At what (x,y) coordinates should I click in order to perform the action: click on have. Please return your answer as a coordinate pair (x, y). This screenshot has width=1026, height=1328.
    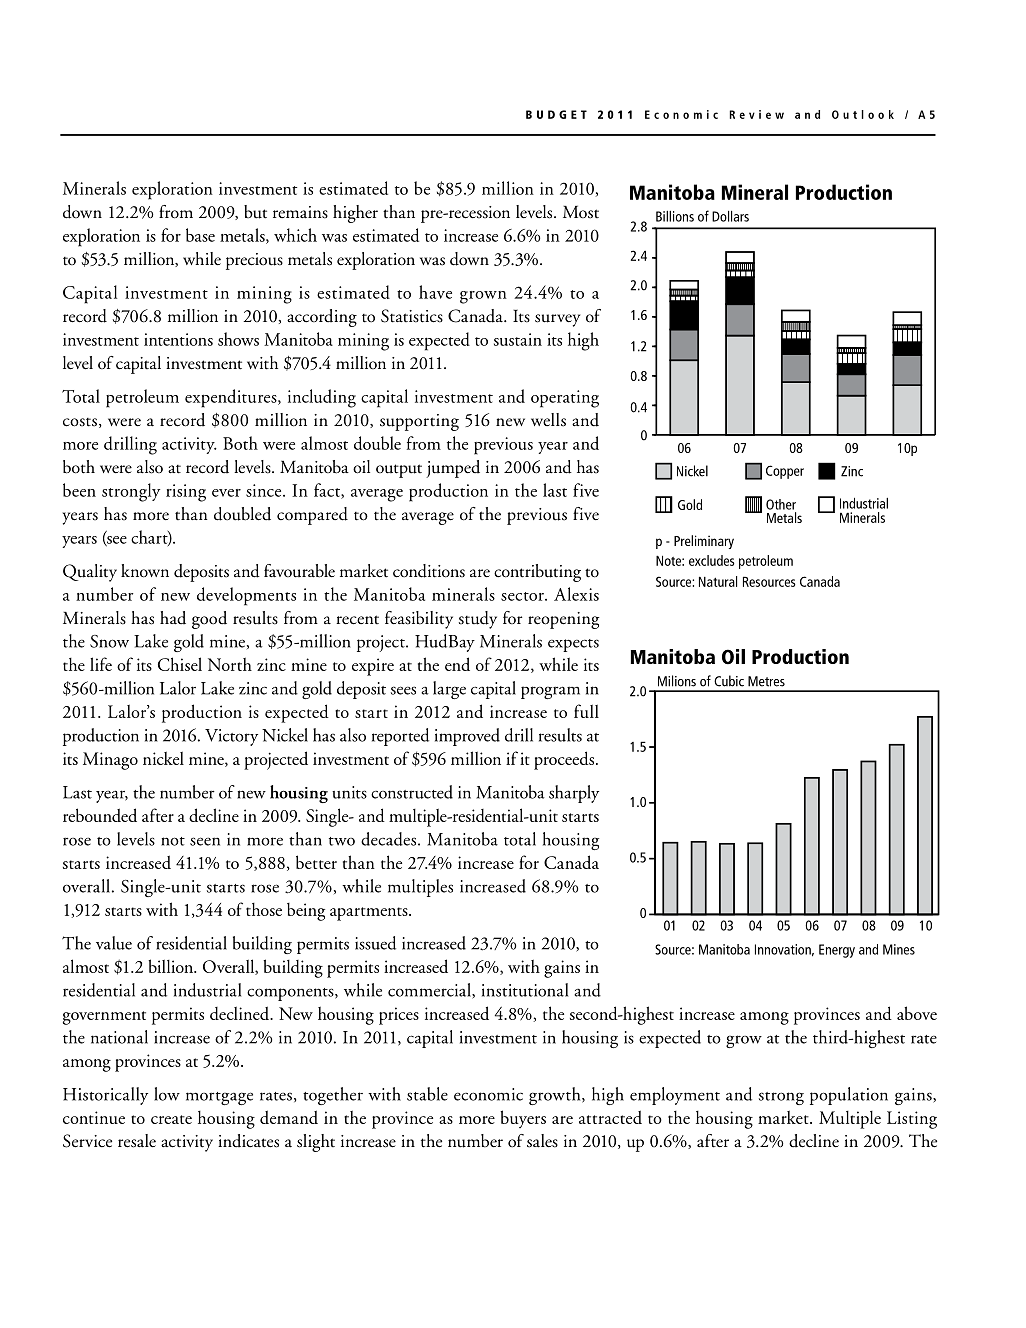
    Looking at the image, I should click on (435, 292).
